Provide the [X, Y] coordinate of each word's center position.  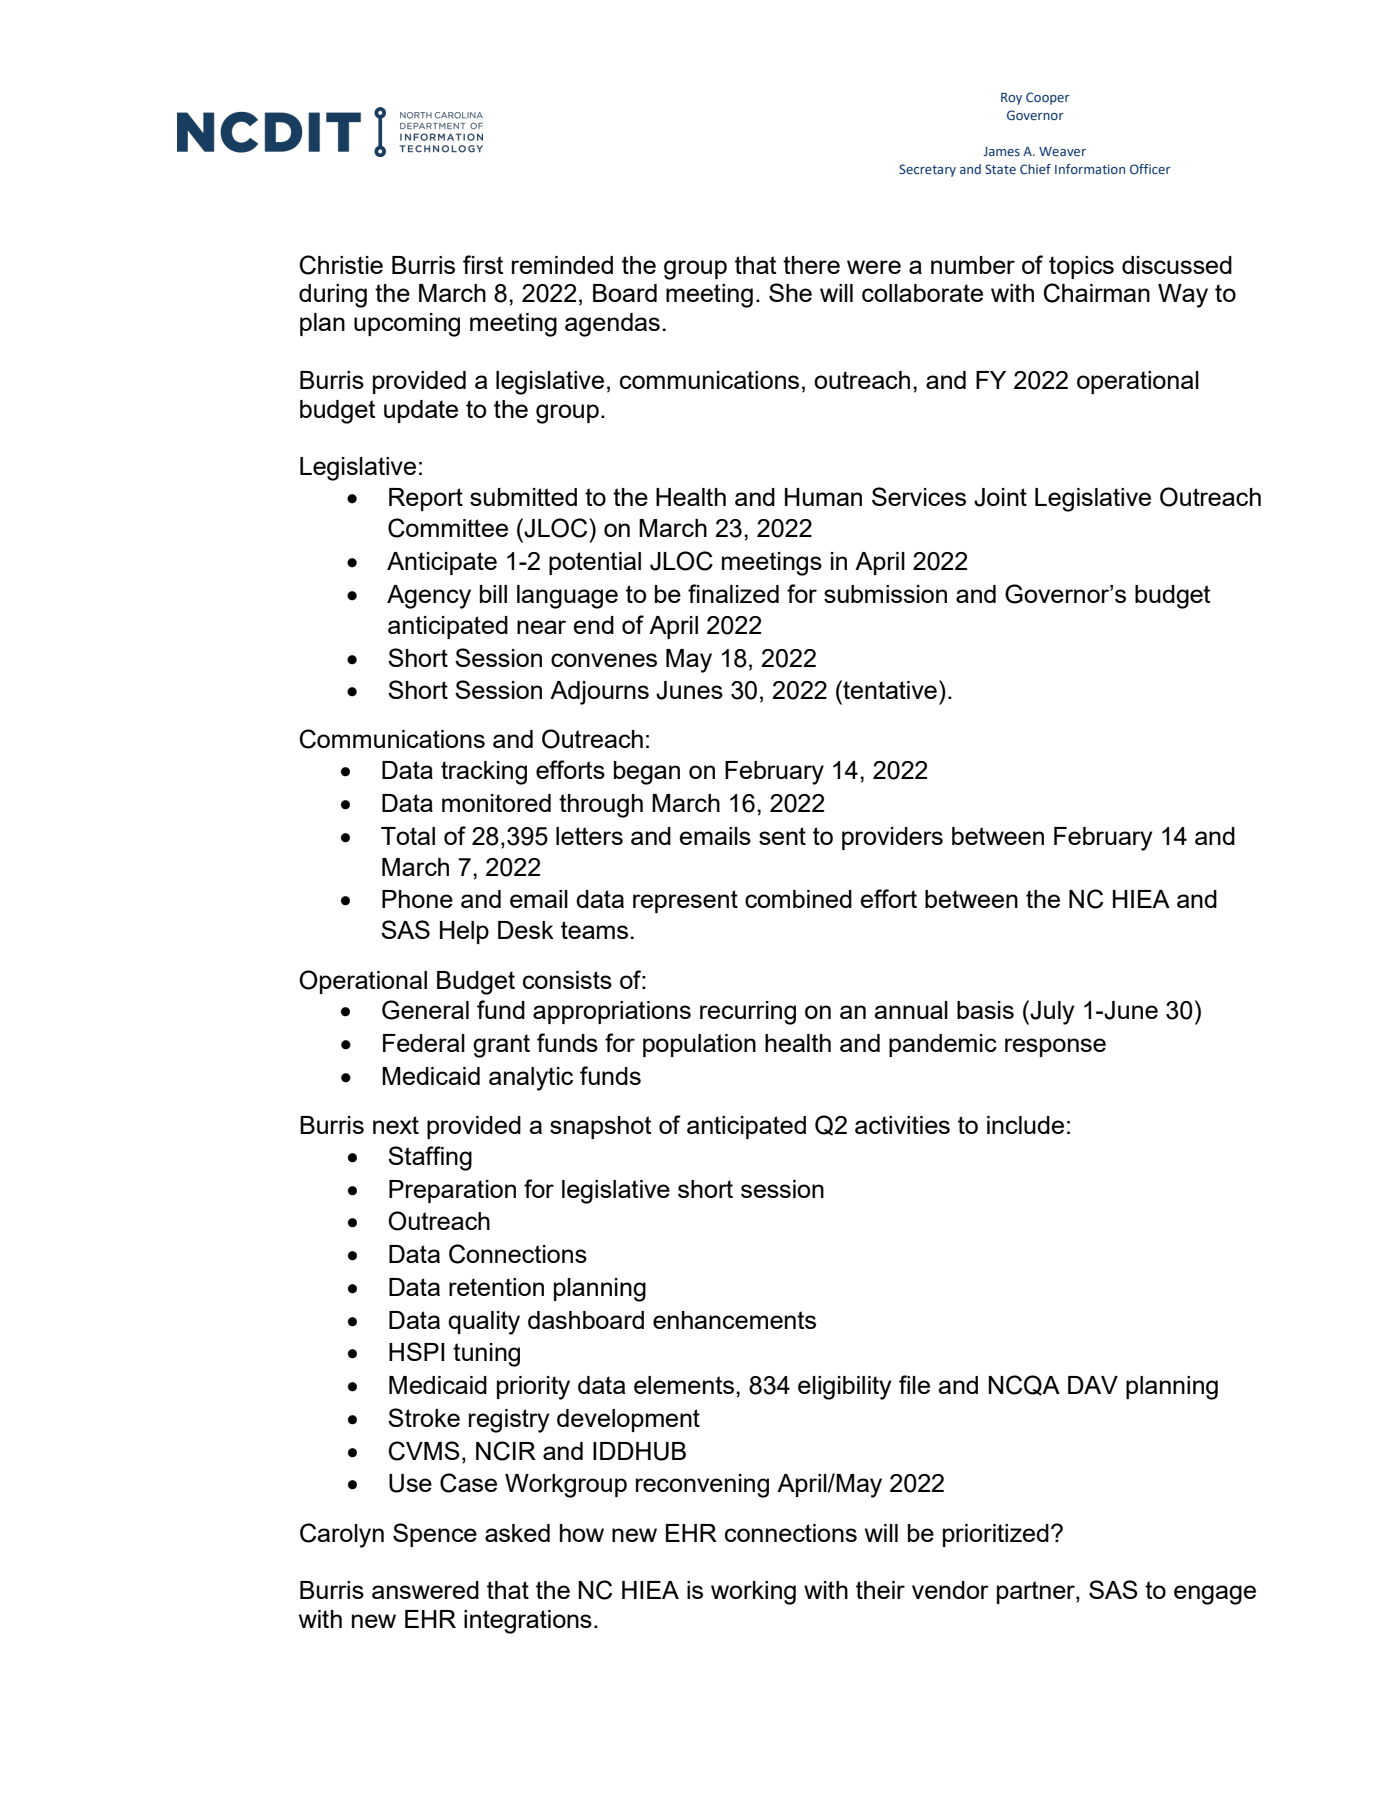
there [811, 265]
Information [1090, 169]
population [699, 1045]
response [1055, 1047]
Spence [435, 1535]
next [396, 1125]
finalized [733, 593]
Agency [429, 597]
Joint [1000, 497]
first [483, 264]
